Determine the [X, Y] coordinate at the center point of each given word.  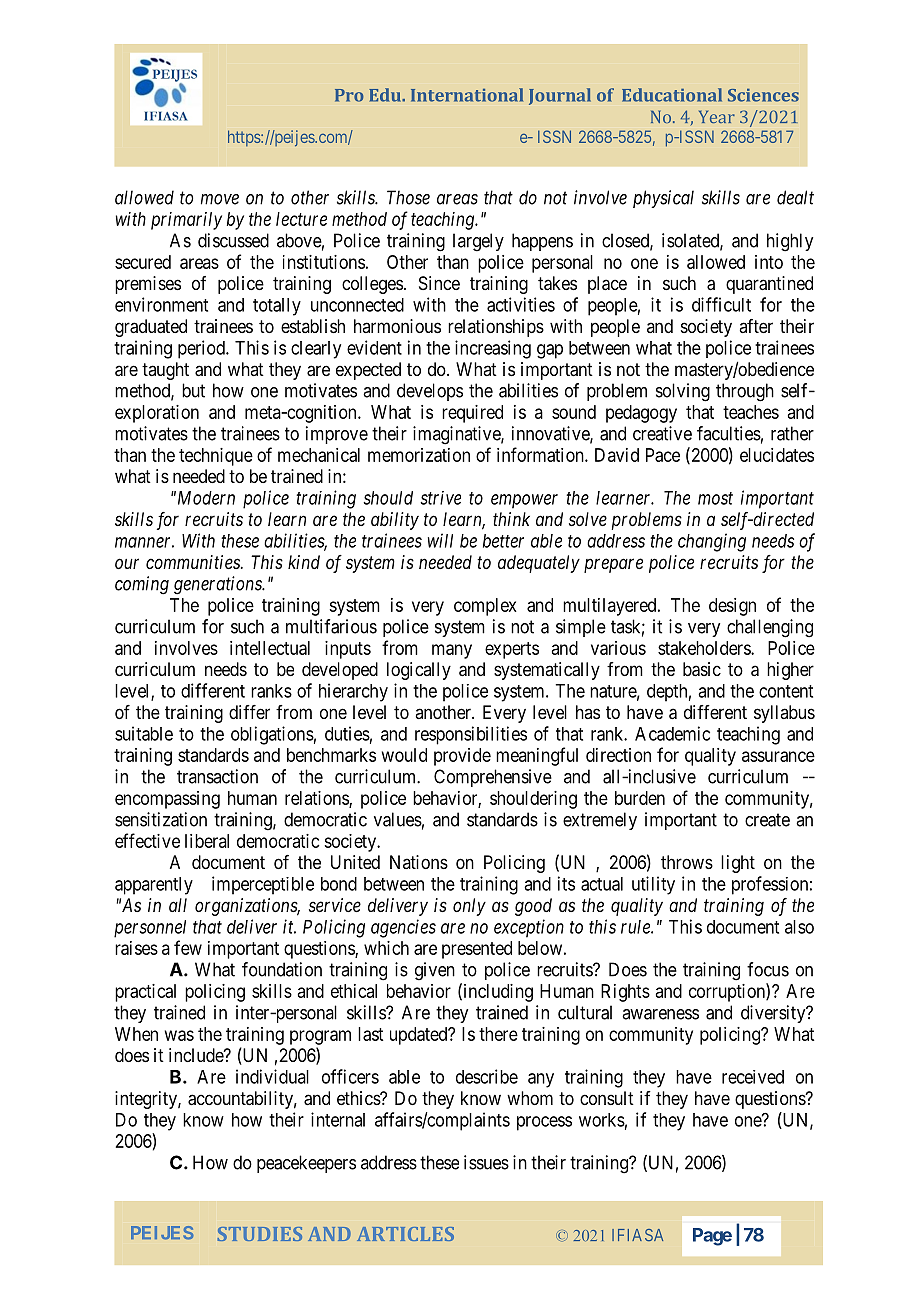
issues [486, 1162]
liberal [207, 841]
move [220, 199]
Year [717, 117]
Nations [419, 862]
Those [408, 197]
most [715, 498]
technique [216, 457]
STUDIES [260, 1234]
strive [440, 498]
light [738, 864]
